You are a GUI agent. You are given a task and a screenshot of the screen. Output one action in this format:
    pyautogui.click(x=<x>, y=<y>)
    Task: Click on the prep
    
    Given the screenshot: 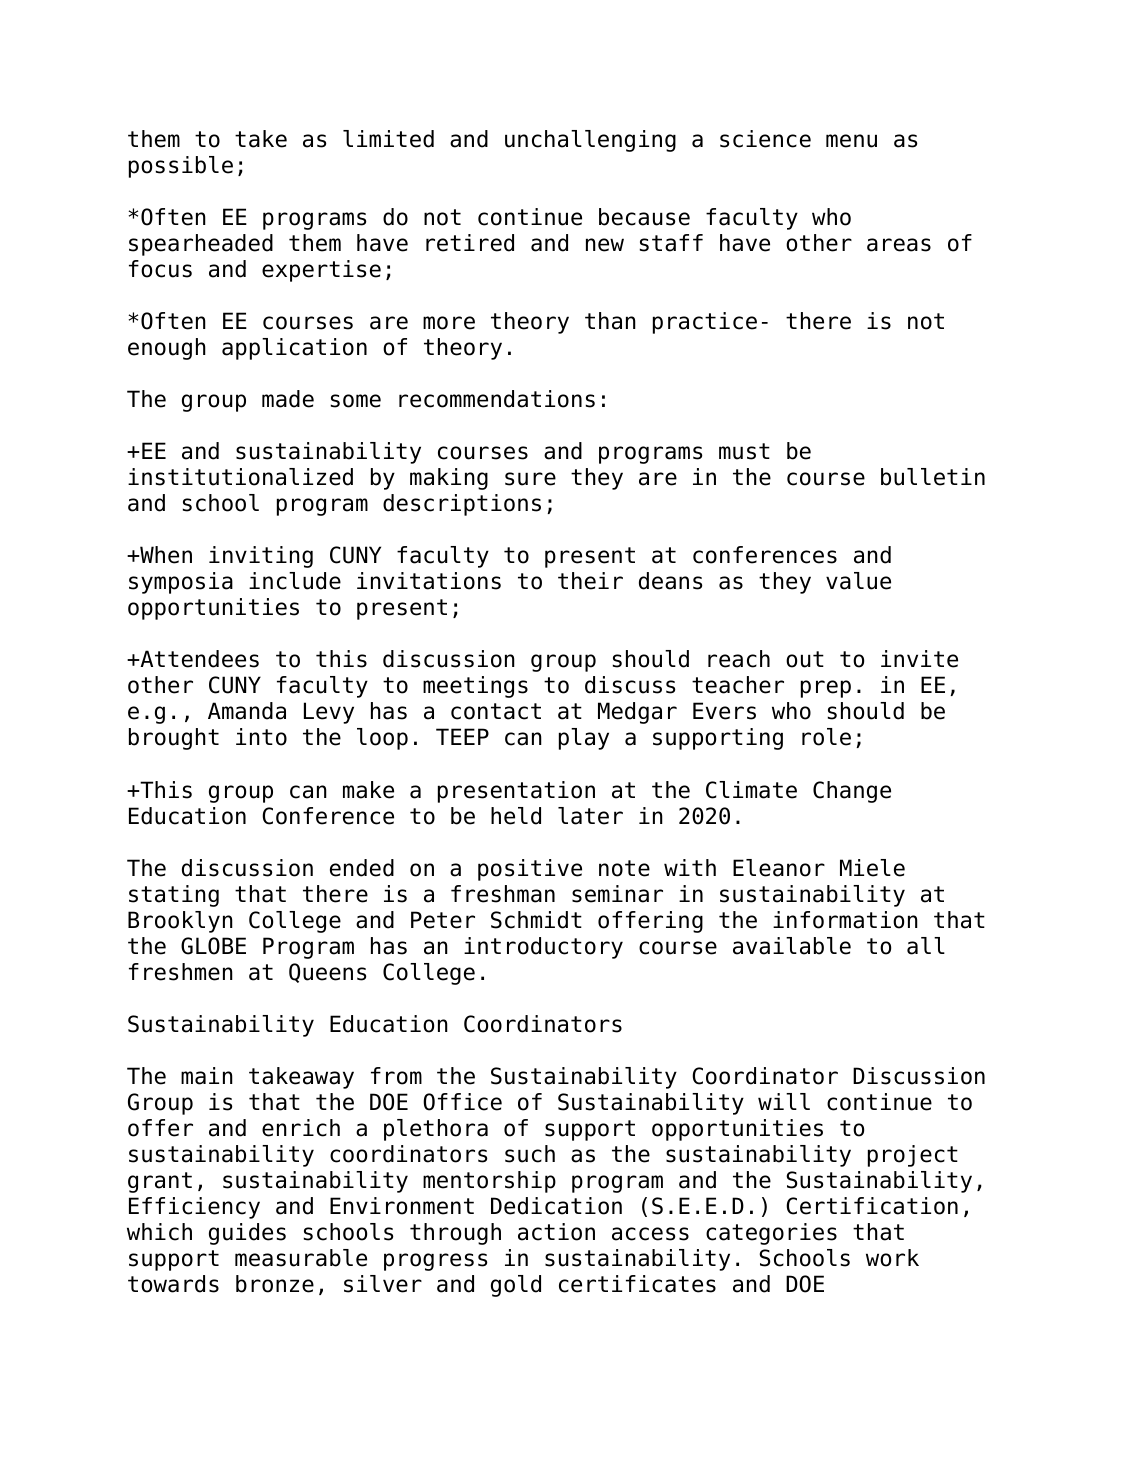 What is the action you would take?
    pyautogui.click(x=826, y=689)
